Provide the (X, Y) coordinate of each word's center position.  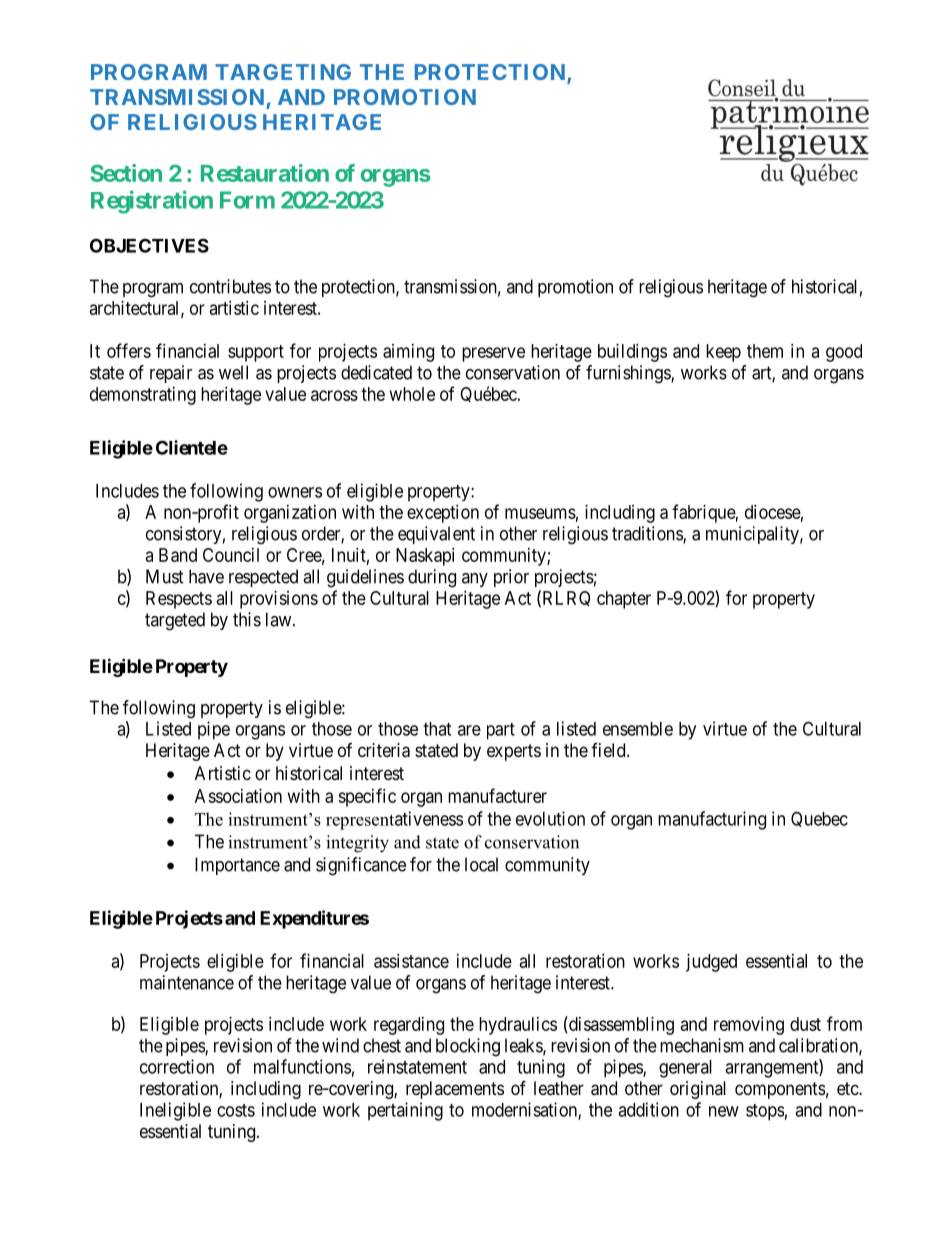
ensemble (638, 729)
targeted (175, 621)
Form (247, 200)
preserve (493, 354)
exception (443, 514)
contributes (230, 286)
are (469, 730)
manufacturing (712, 820)
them (765, 351)
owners (295, 492)
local (481, 864)
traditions (648, 534)
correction (177, 1066)
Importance (237, 866)
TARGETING (283, 72)
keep (723, 353)
